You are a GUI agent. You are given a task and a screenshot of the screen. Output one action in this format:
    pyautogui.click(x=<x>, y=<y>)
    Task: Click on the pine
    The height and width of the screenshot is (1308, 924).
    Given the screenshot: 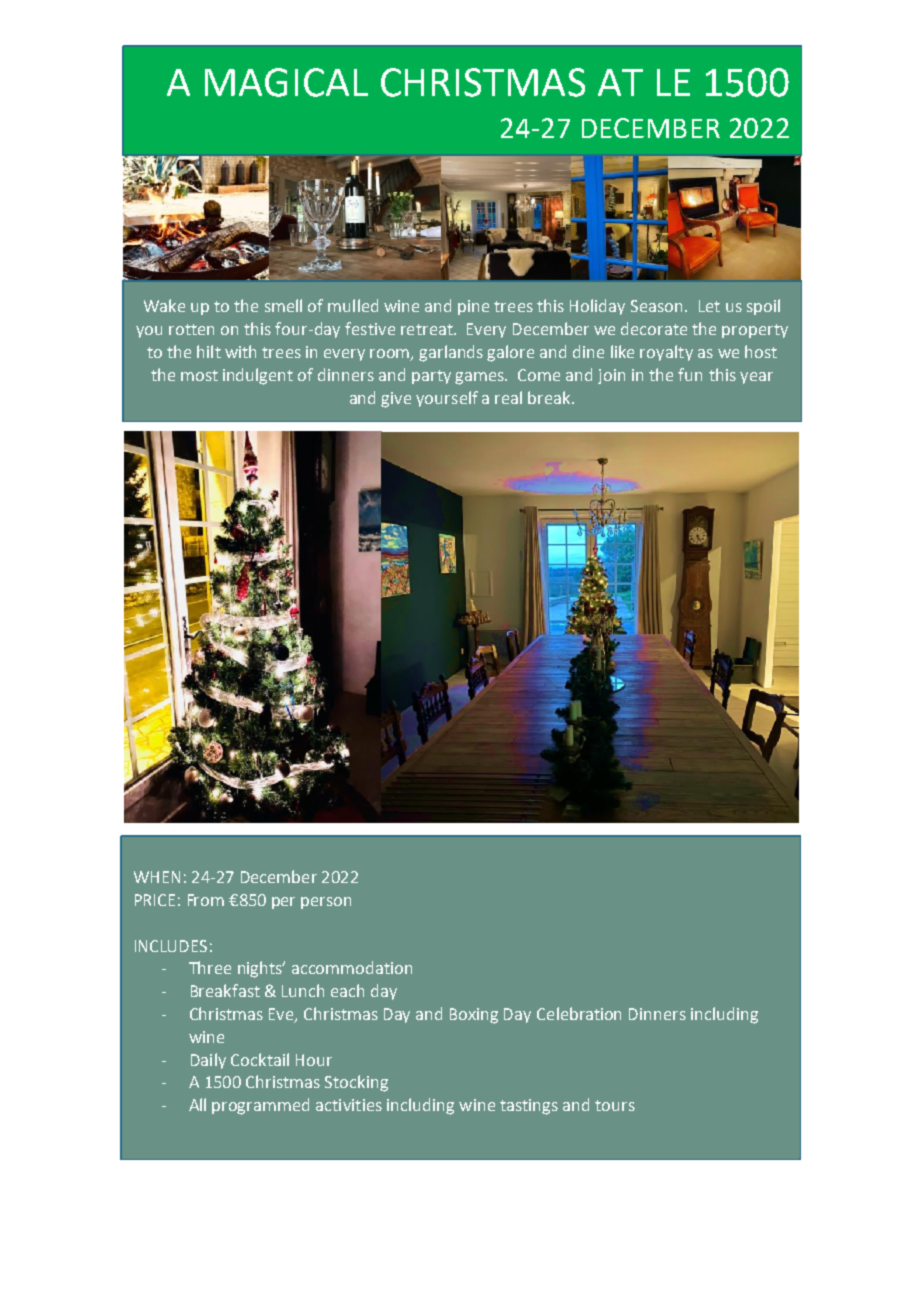 What is the action you would take?
    pyautogui.click(x=473, y=307)
